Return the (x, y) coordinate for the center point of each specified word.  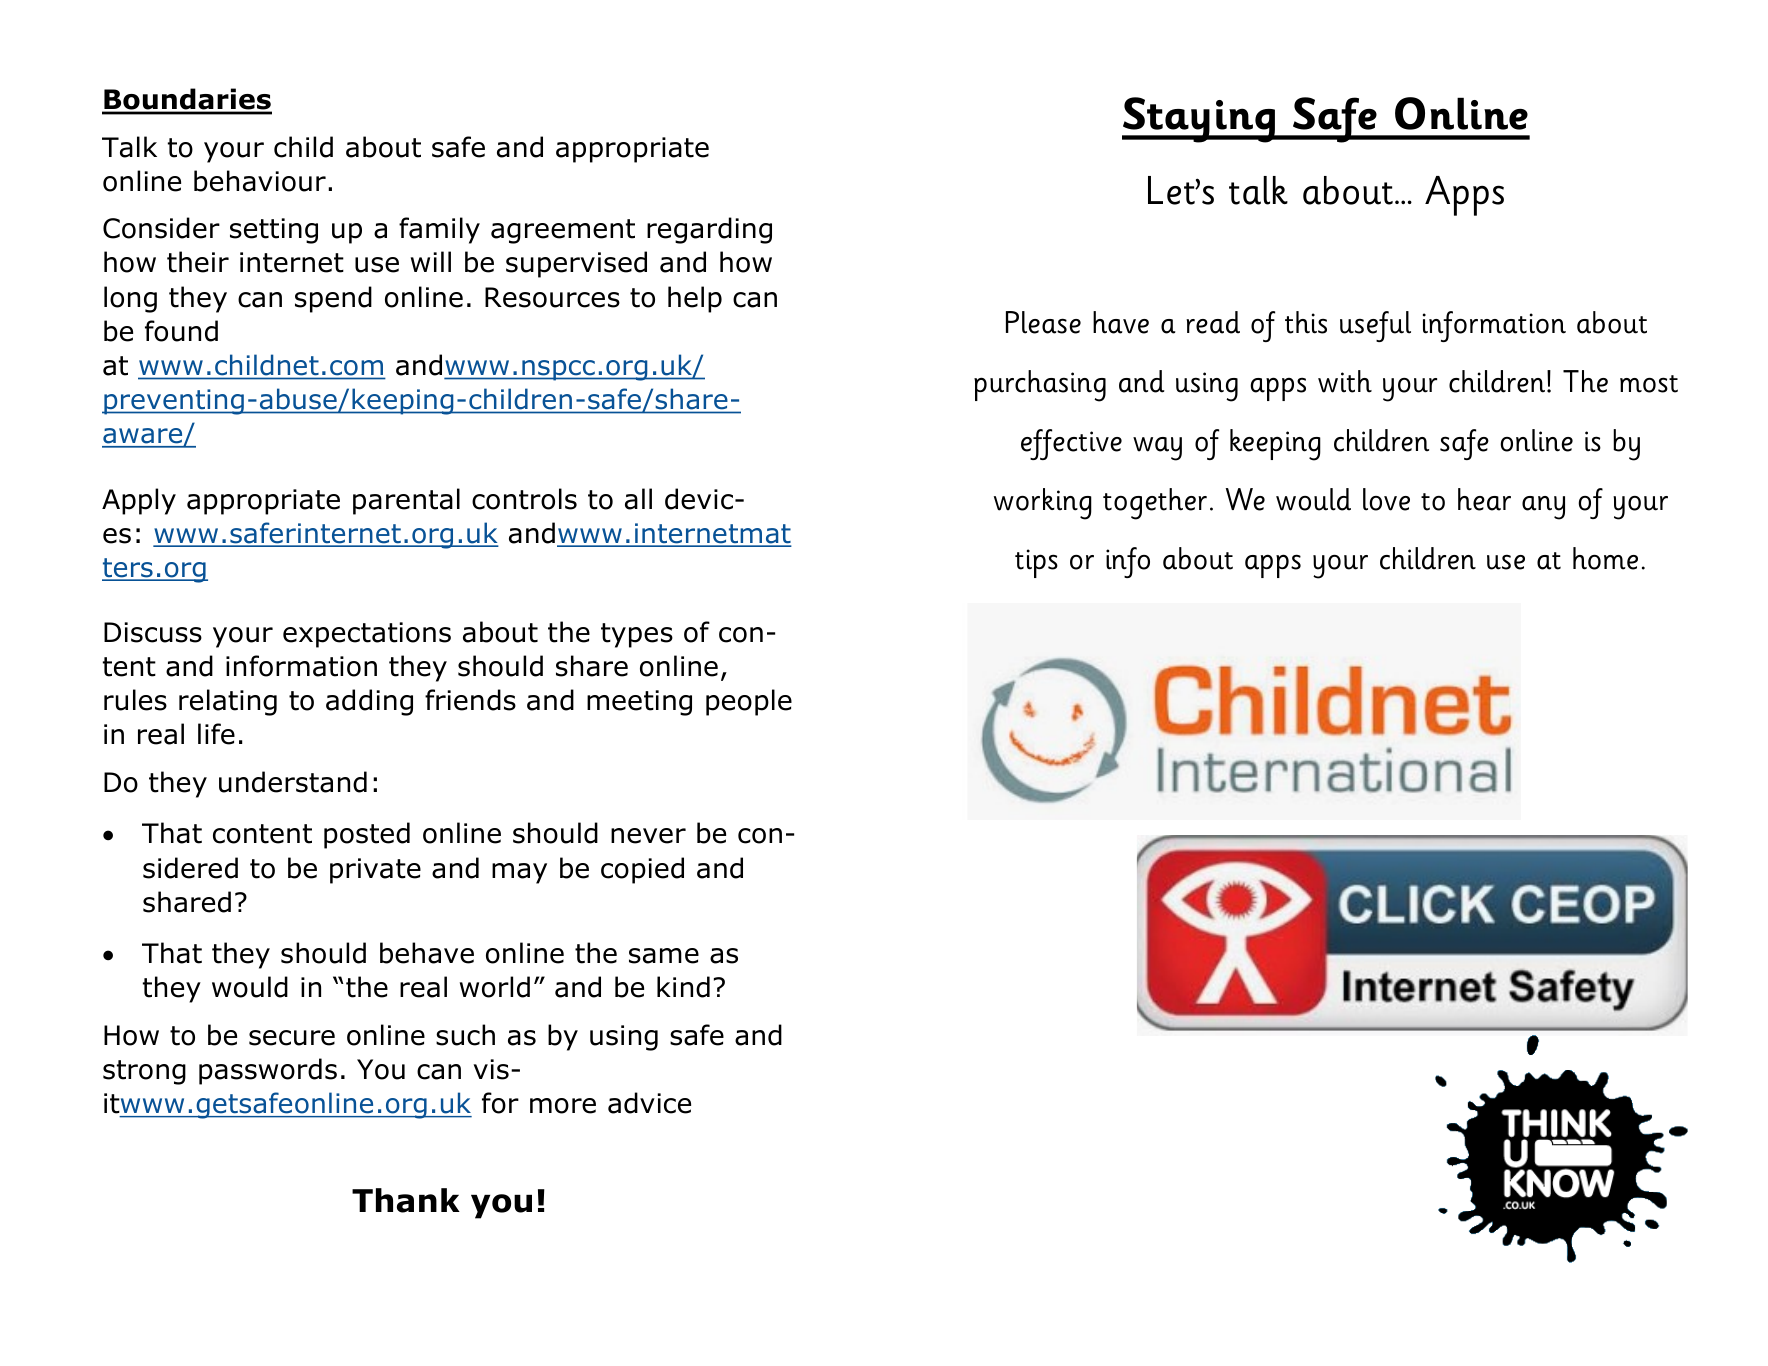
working (1043, 504)
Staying (1200, 120)
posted (367, 835)
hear (1484, 499)
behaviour (260, 181)
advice (649, 1103)
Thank (406, 1200)
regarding (709, 230)
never (648, 836)
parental (406, 501)
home (1605, 558)
